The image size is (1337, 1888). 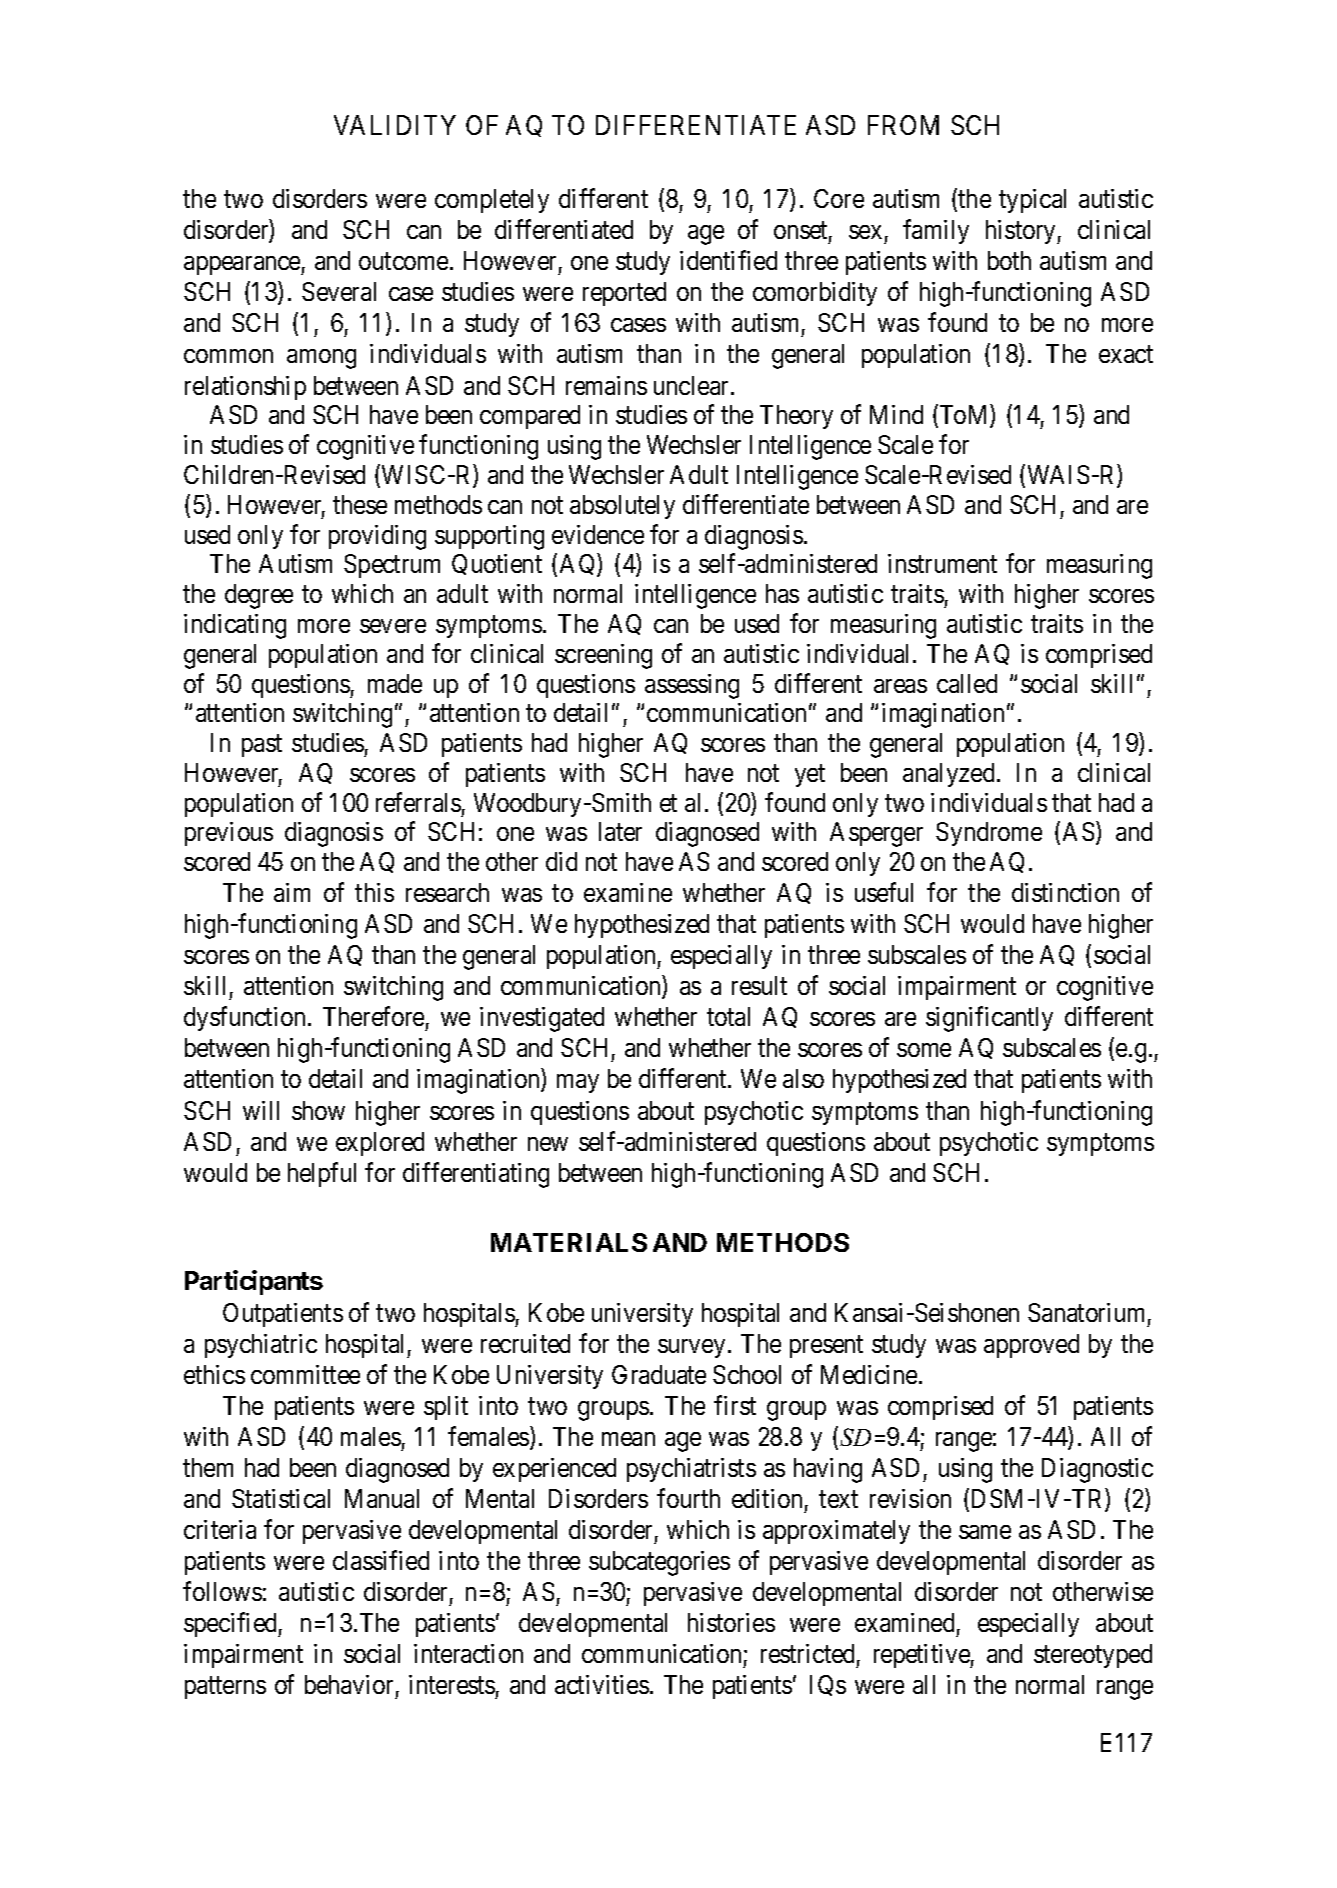 I want to click on some, so click(x=924, y=1050).
